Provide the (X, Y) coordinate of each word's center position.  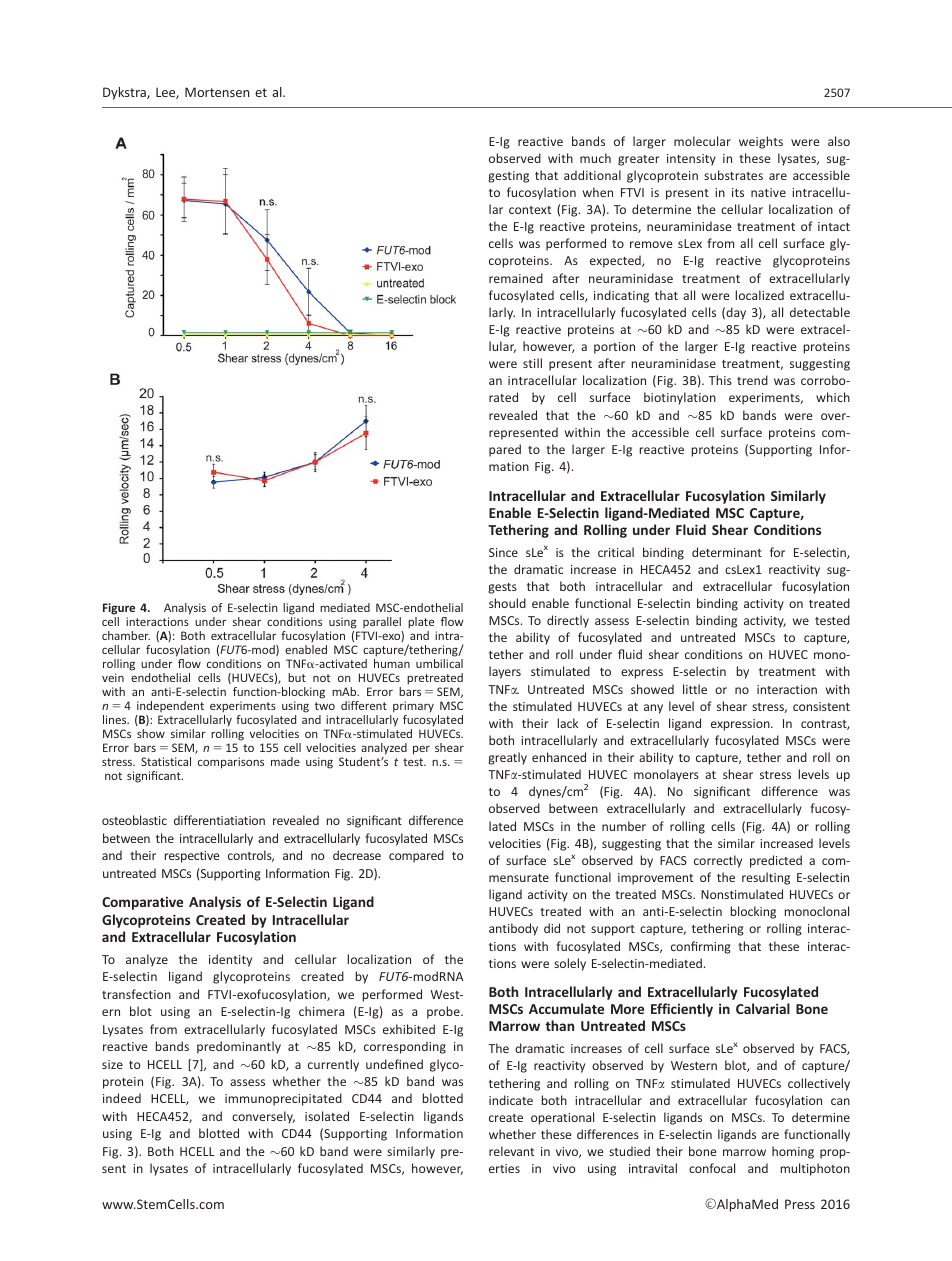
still (532, 363)
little (695, 689)
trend (752, 380)
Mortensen (217, 92)
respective (192, 857)
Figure (119, 609)
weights (761, 142)
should (507, 603)
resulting (766, 878)
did (552, 928)
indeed (122, 1098)
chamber (126, 635)
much (595, 158)
